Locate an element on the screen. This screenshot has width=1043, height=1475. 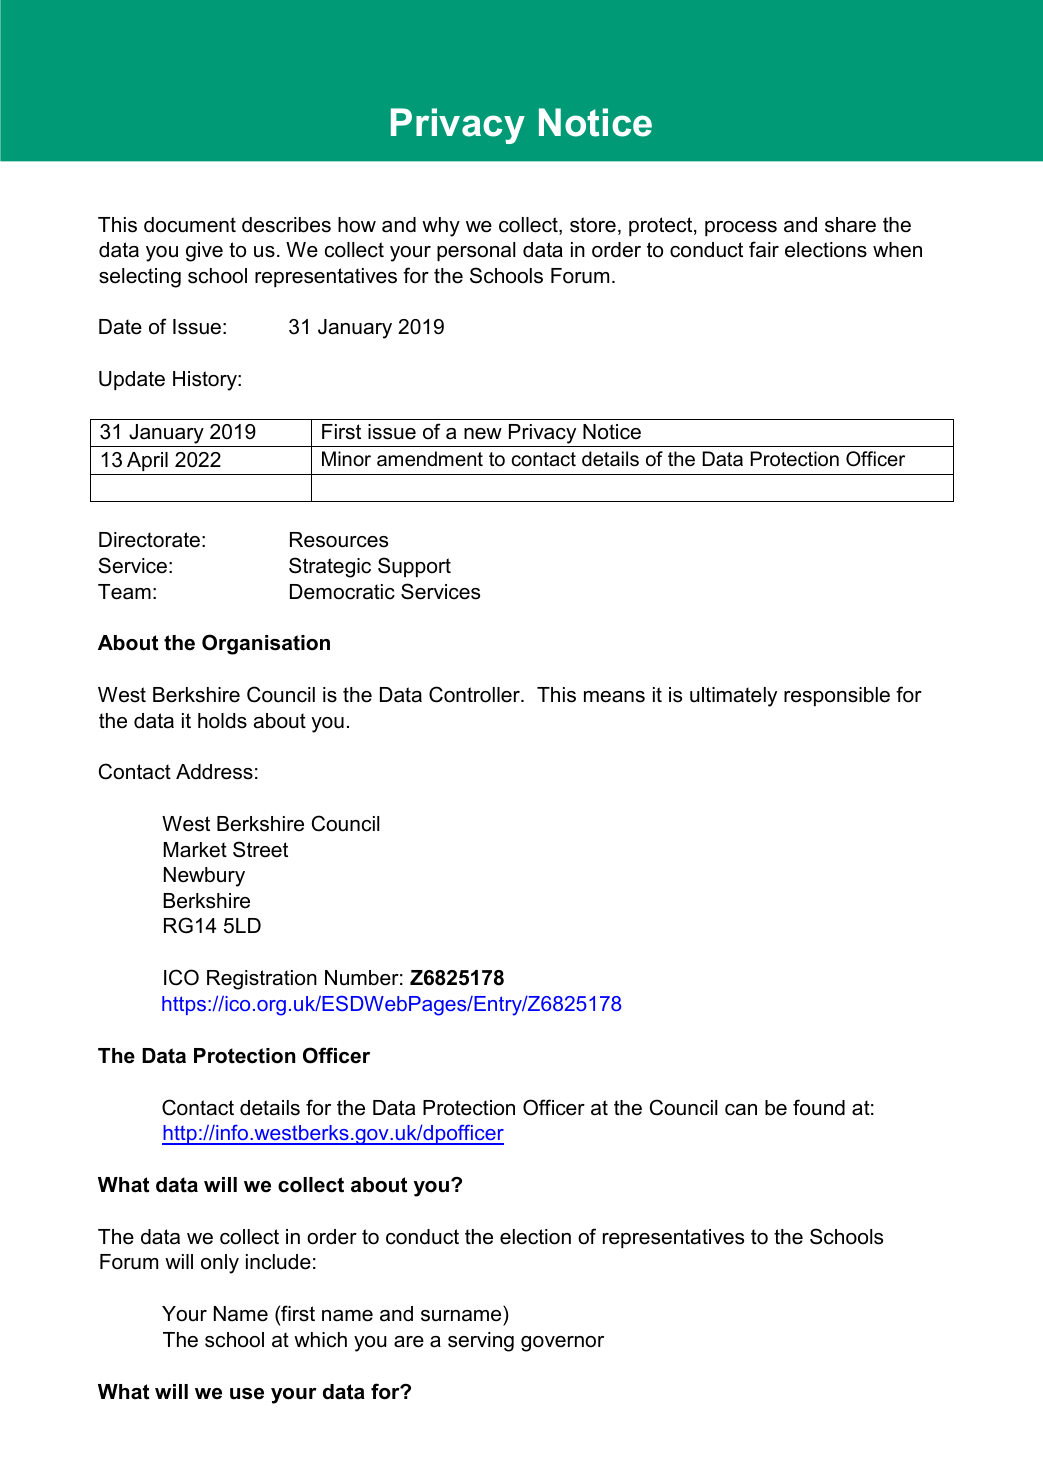
responsible is located at coordinates (837, 696).
